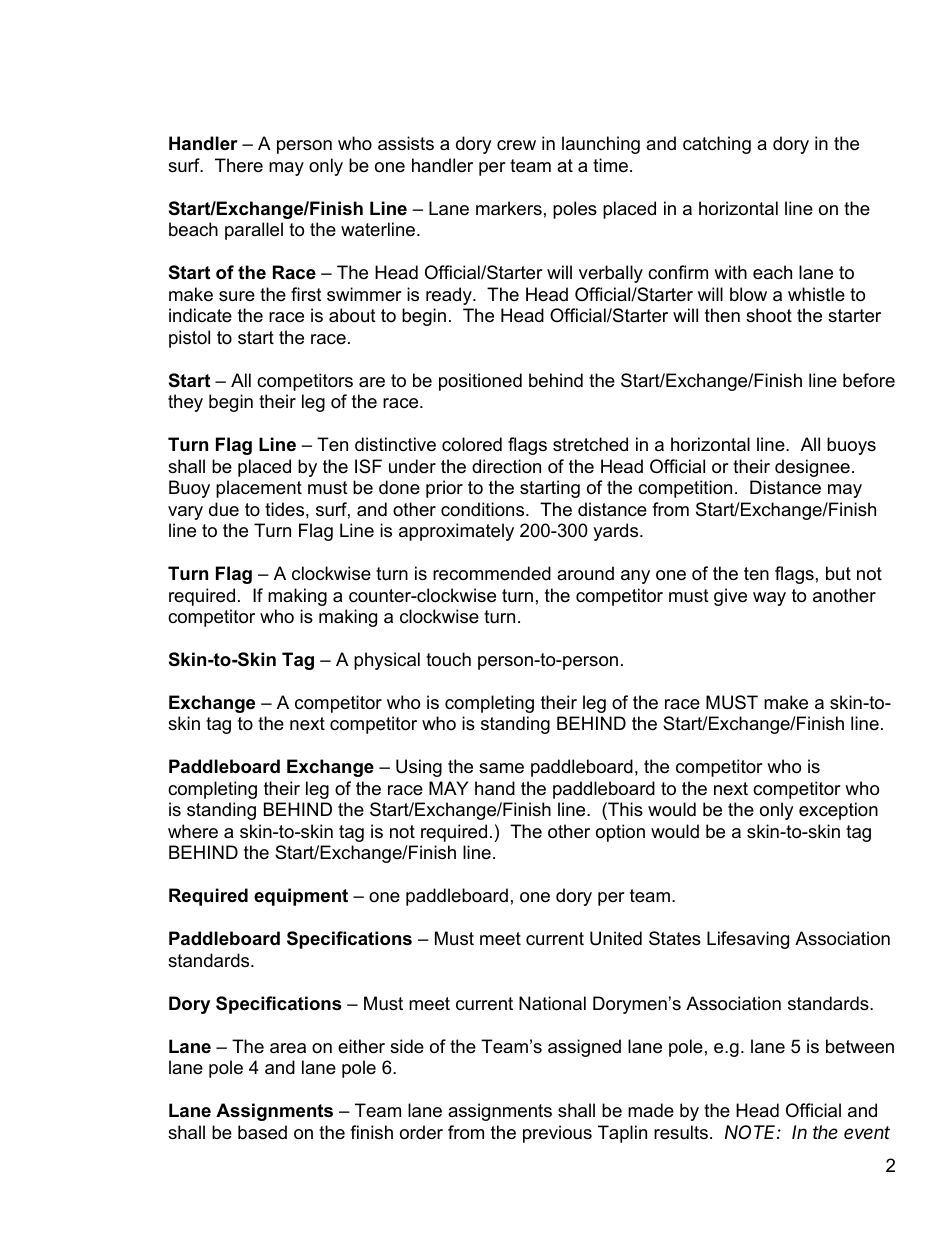 The image size is (952, 1233). What do you see at coordinates (769, 599) in the screenshot?
I see `way` at bounding box center [769, 599].
